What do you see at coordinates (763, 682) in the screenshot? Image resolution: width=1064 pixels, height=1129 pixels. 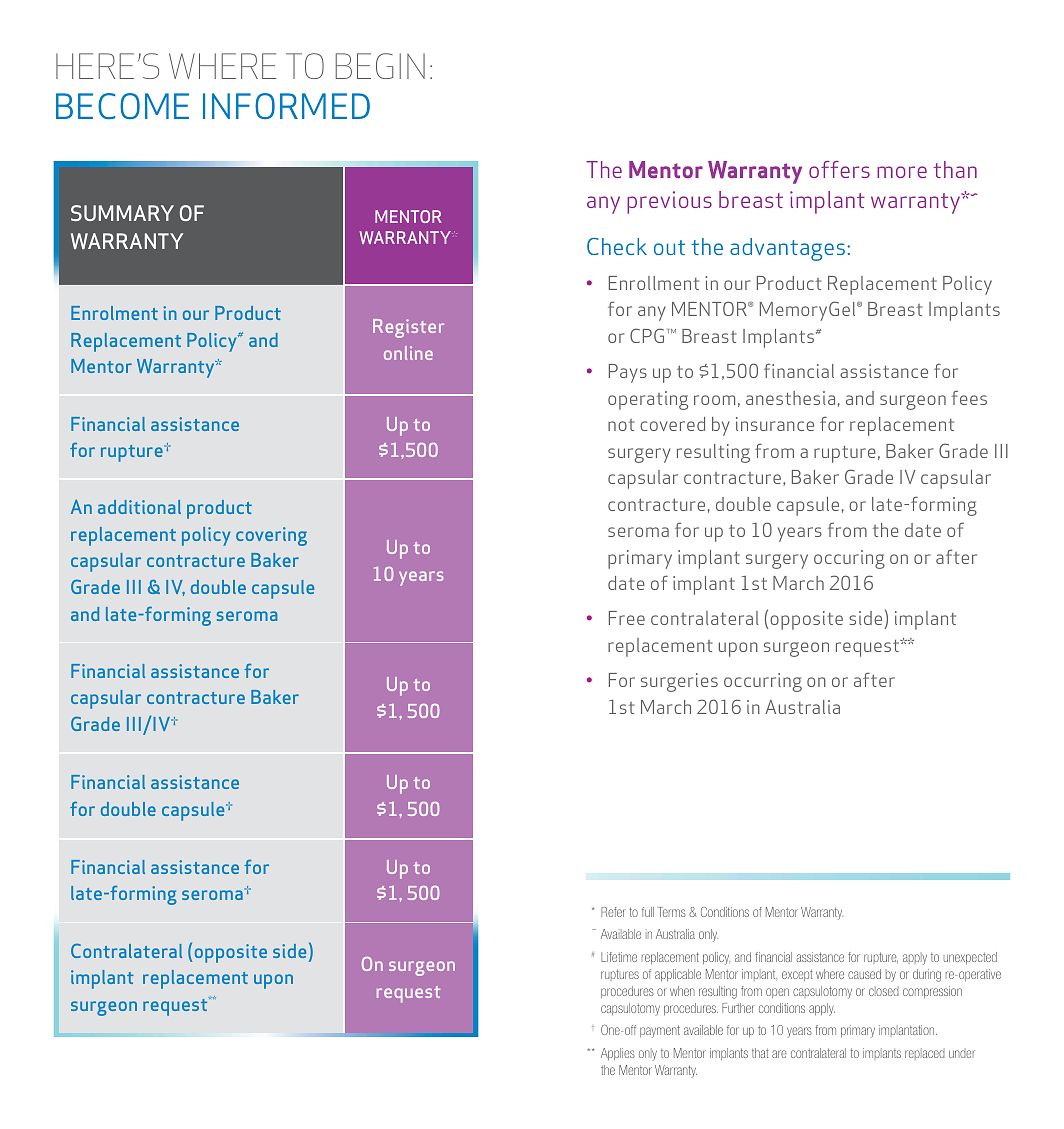 I see `occurring` at bounding box center [763, 682].
